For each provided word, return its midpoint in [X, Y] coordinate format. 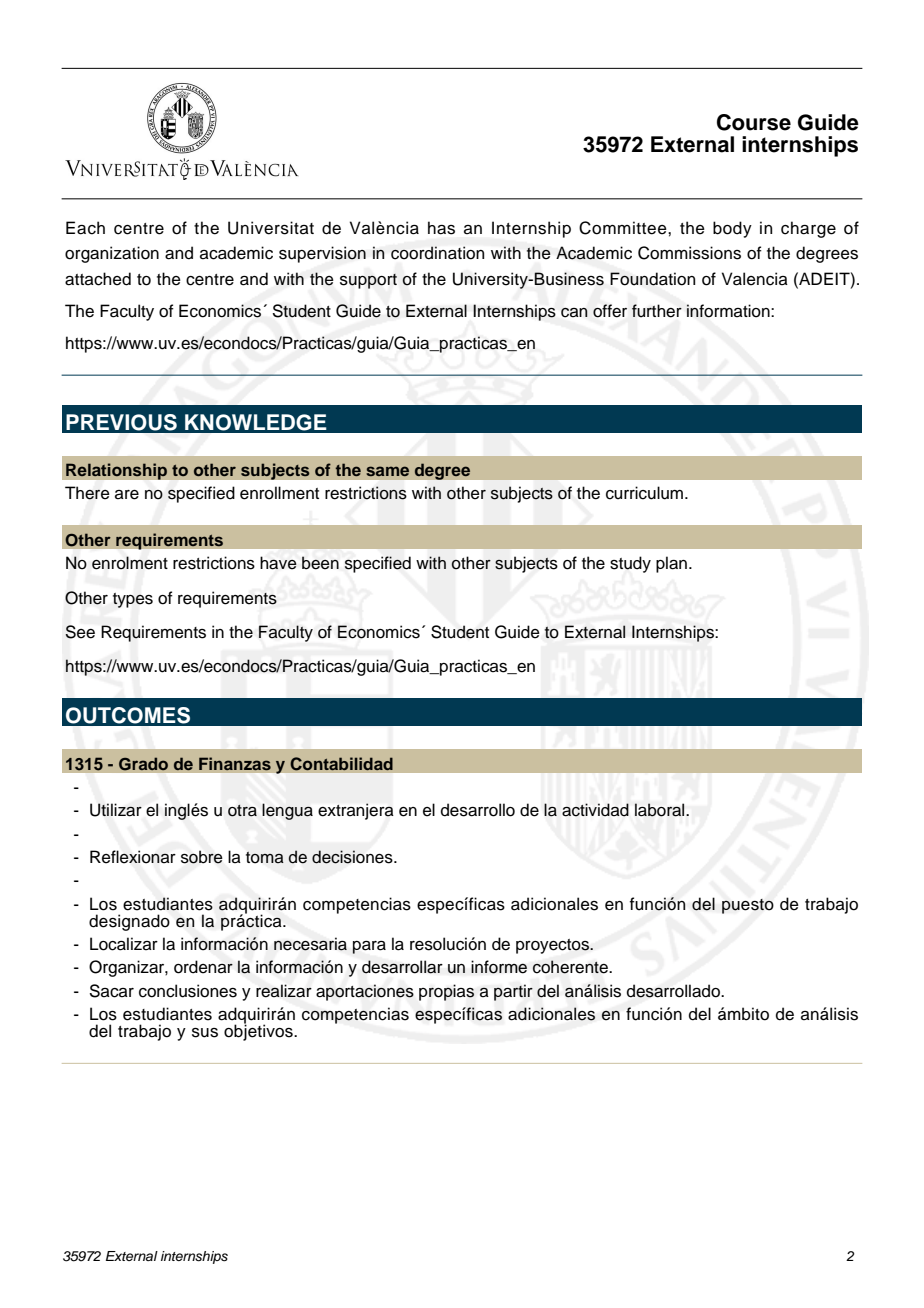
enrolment [130, 563]
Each [85, 228]
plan [671, 564]
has [441, 228]
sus [205, 1033]
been [320, 563]
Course [754, 122]
